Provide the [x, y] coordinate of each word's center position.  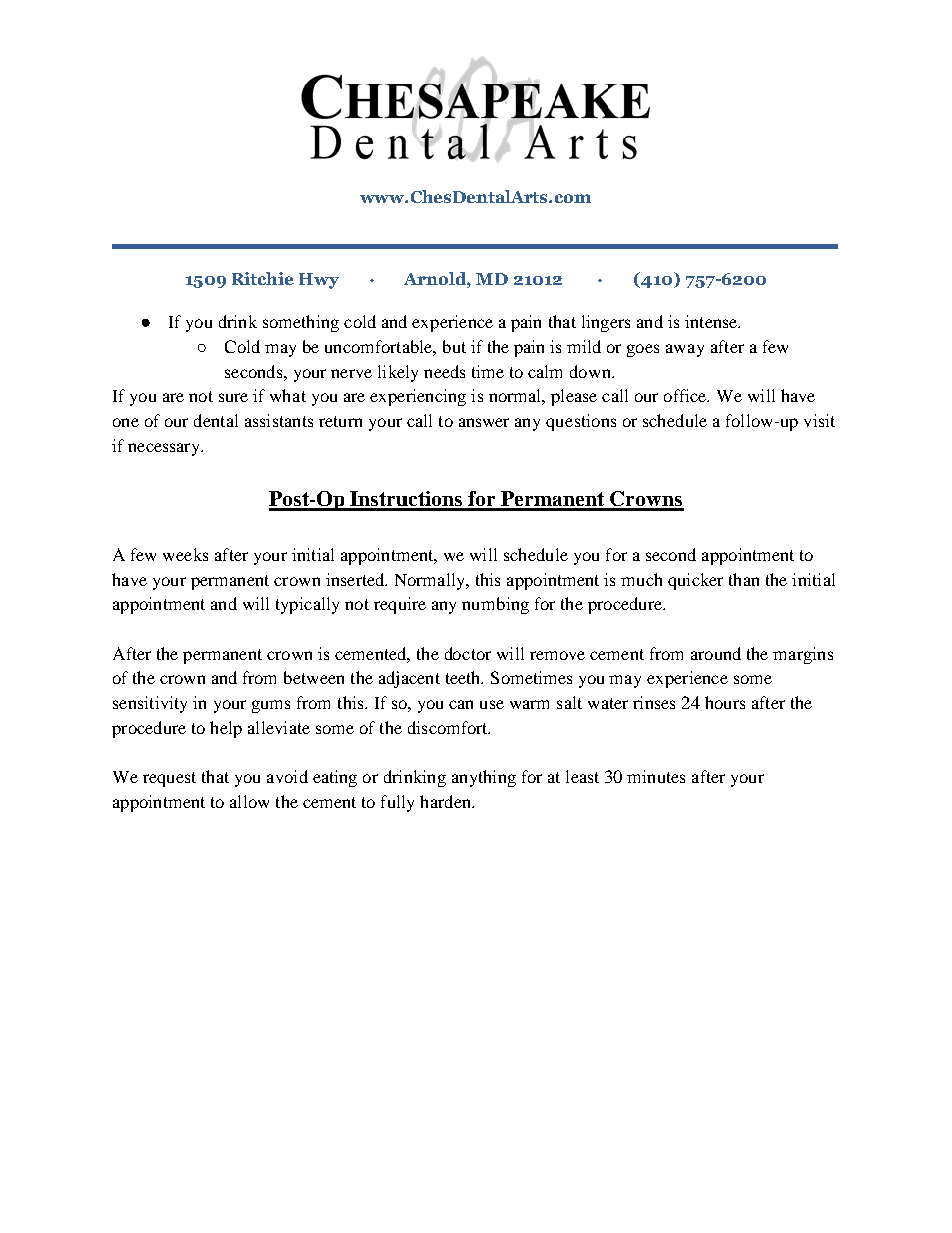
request [169, 779]
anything [484, 778]
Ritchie [263, 278]
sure [233, 397]
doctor [468, 653]
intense [712, 321]
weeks [185, 554]
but [454, 346]
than [744, 579]
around [716, 653]
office [686, 395]
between [314, 677]
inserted [356, 579]
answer [484, 422]
